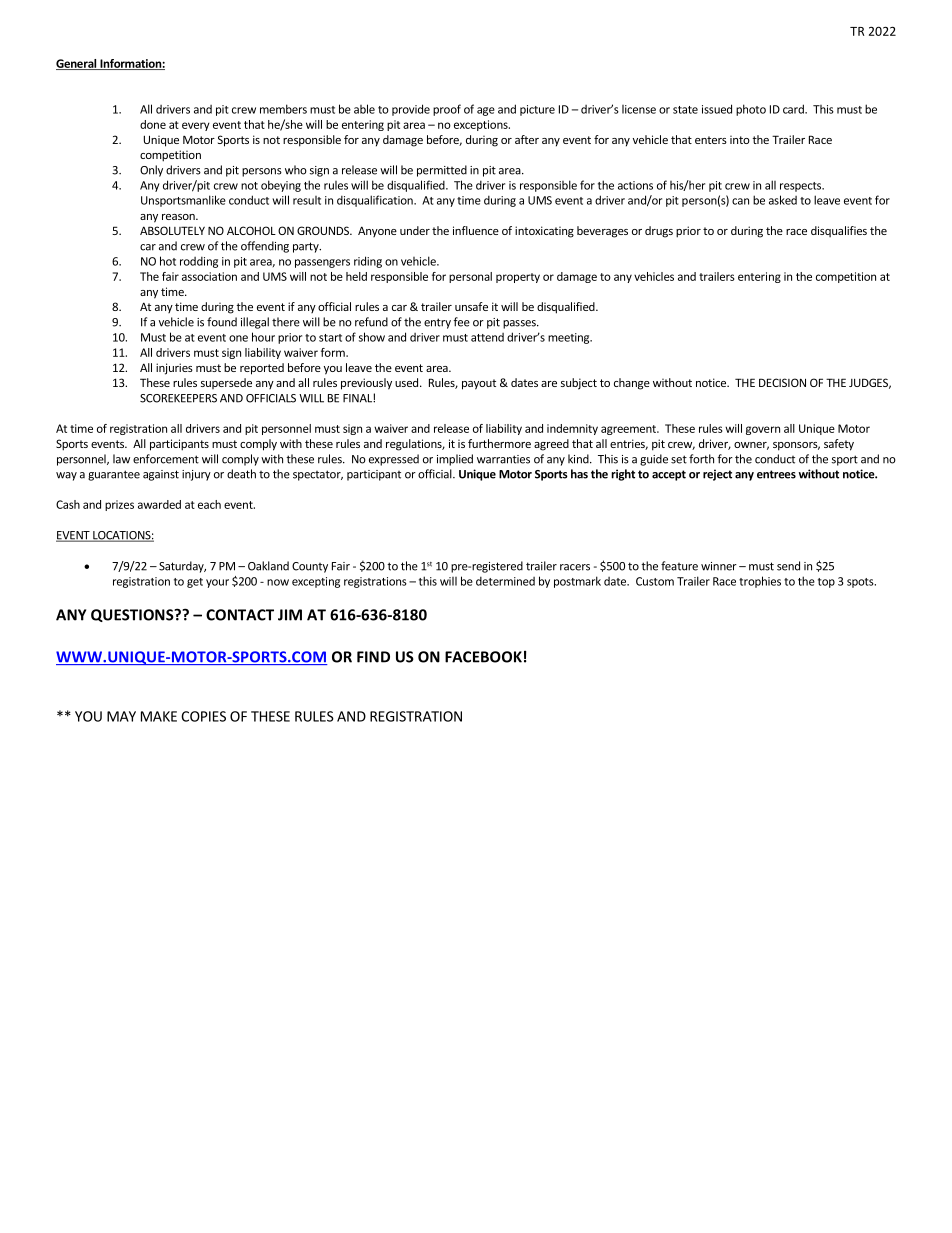  What do you see at coordinates (760, 582) in the screenshot?
I see `trophies` at bounding box center [760, 582].
